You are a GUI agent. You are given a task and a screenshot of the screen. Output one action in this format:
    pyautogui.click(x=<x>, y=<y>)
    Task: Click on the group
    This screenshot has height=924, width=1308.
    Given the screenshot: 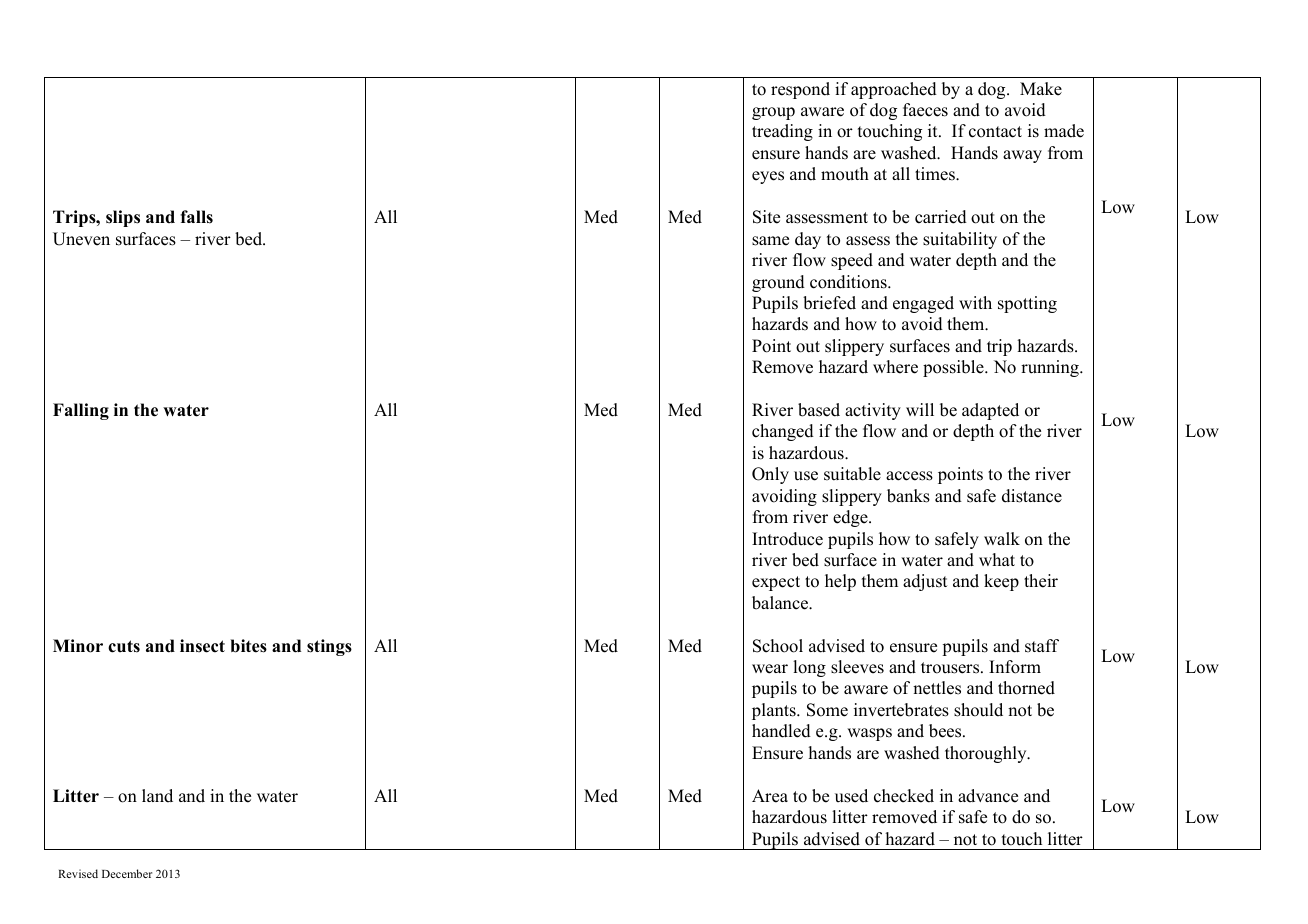 What is the action you would take?
    pyautogui.click(x=773, y=113)
